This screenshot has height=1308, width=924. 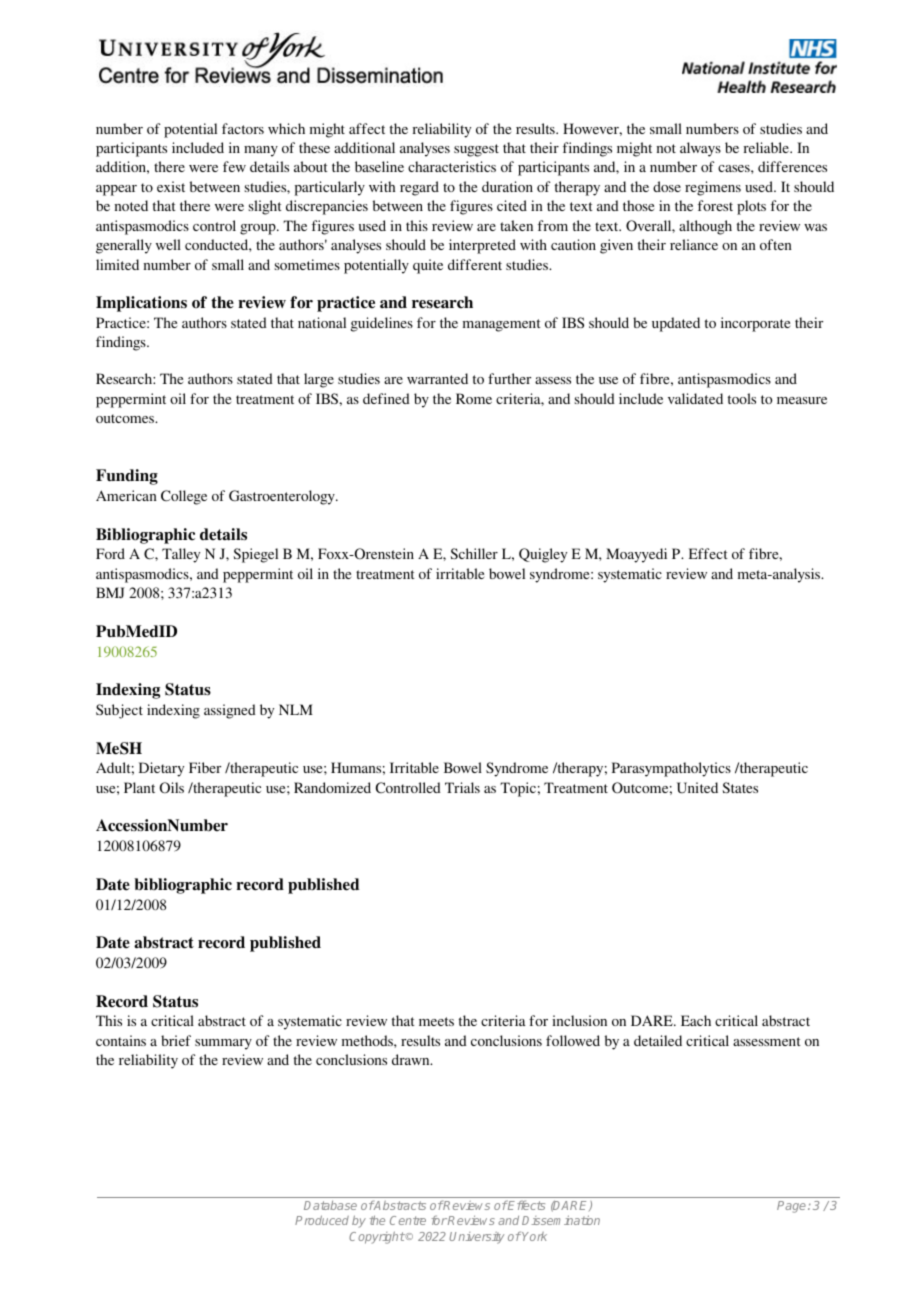 I want to click on States, so click(x=740, y=787).
